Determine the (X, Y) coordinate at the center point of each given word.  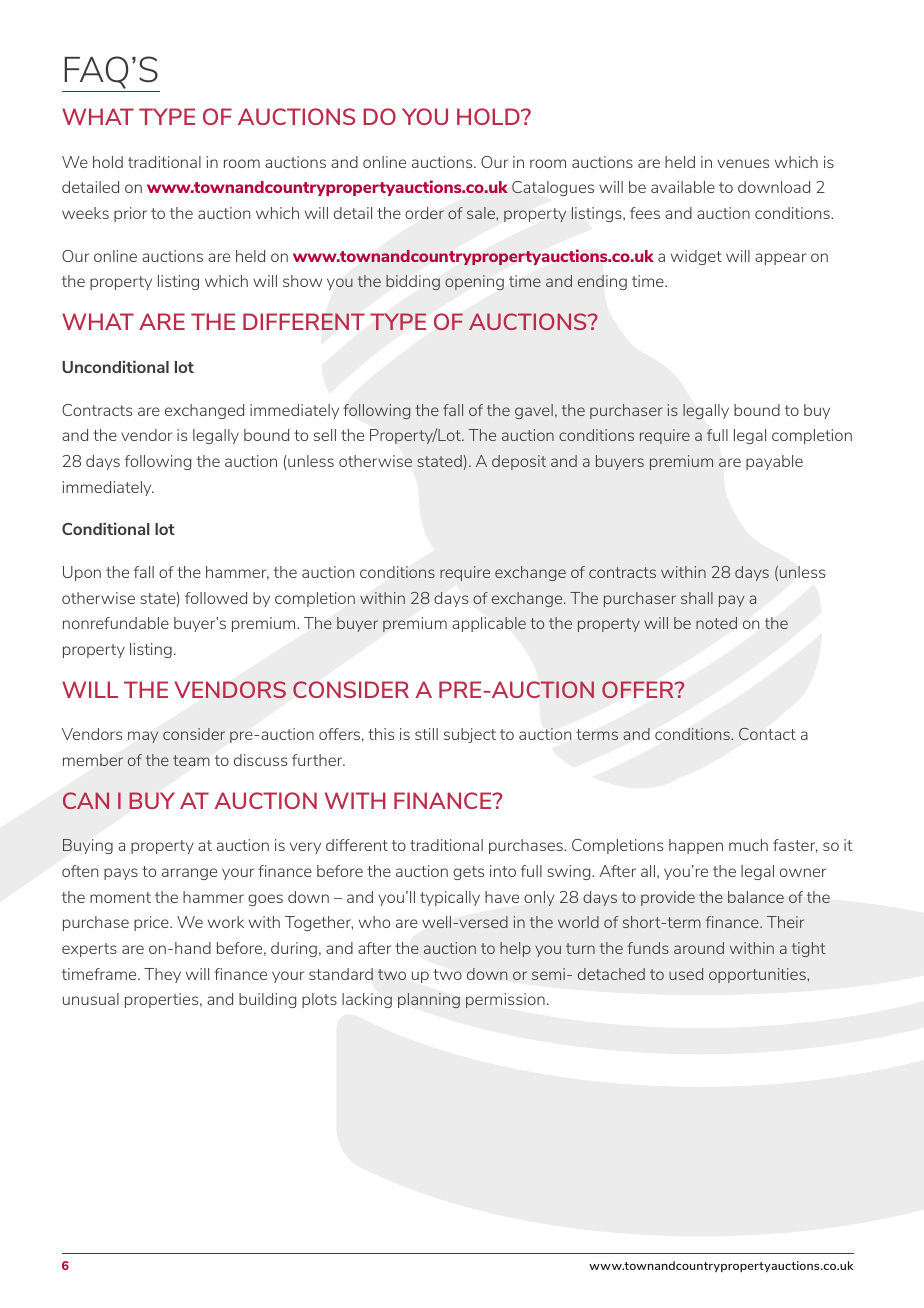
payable (774, 462)
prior (130, 214)
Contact (767, 734)
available (683, 187)
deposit (519, 462)
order (424, 213)
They (162, 975)
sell (325, 435)
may (143, 737)
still (426, 734)
